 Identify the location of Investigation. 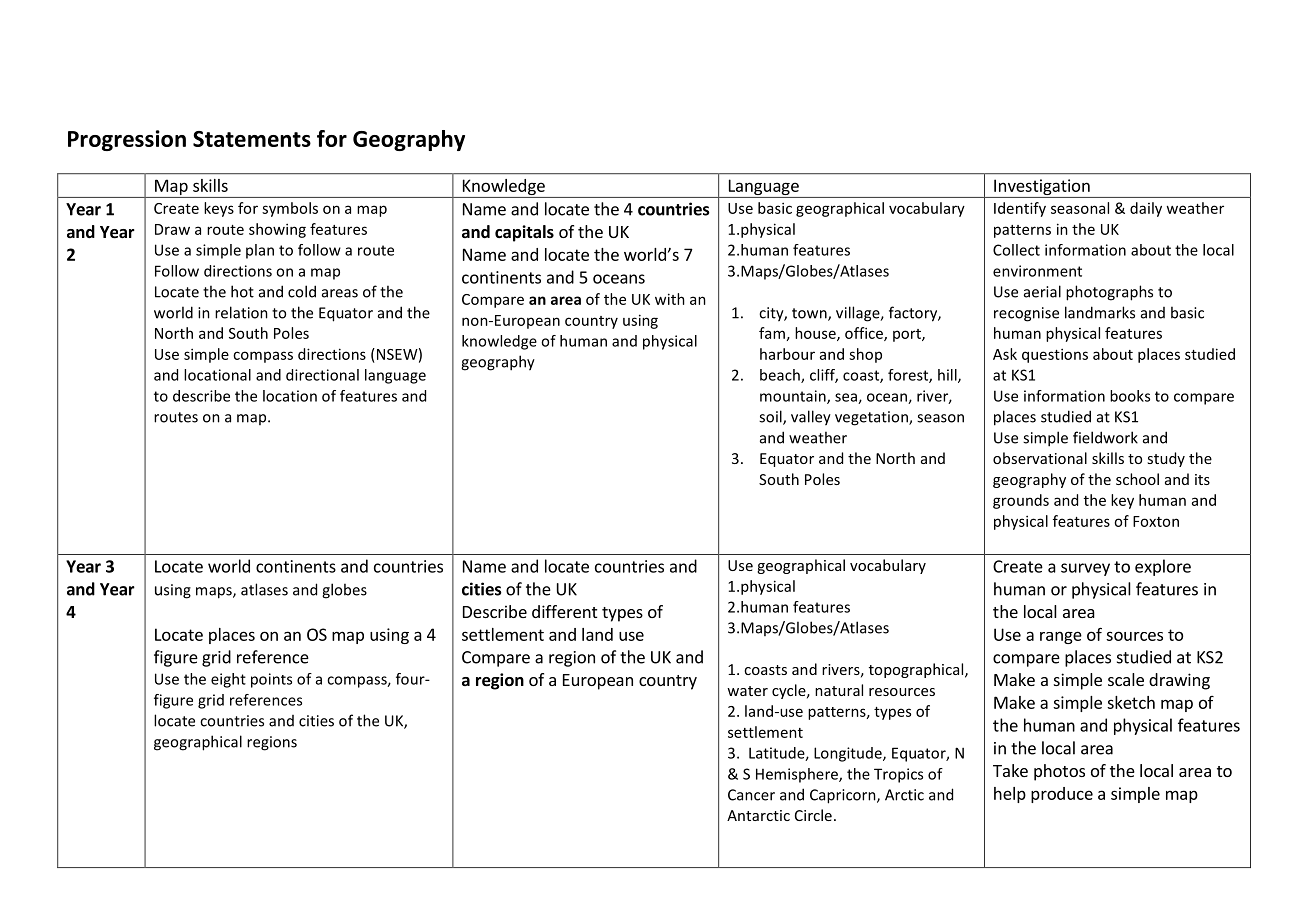
(1042, 188).
